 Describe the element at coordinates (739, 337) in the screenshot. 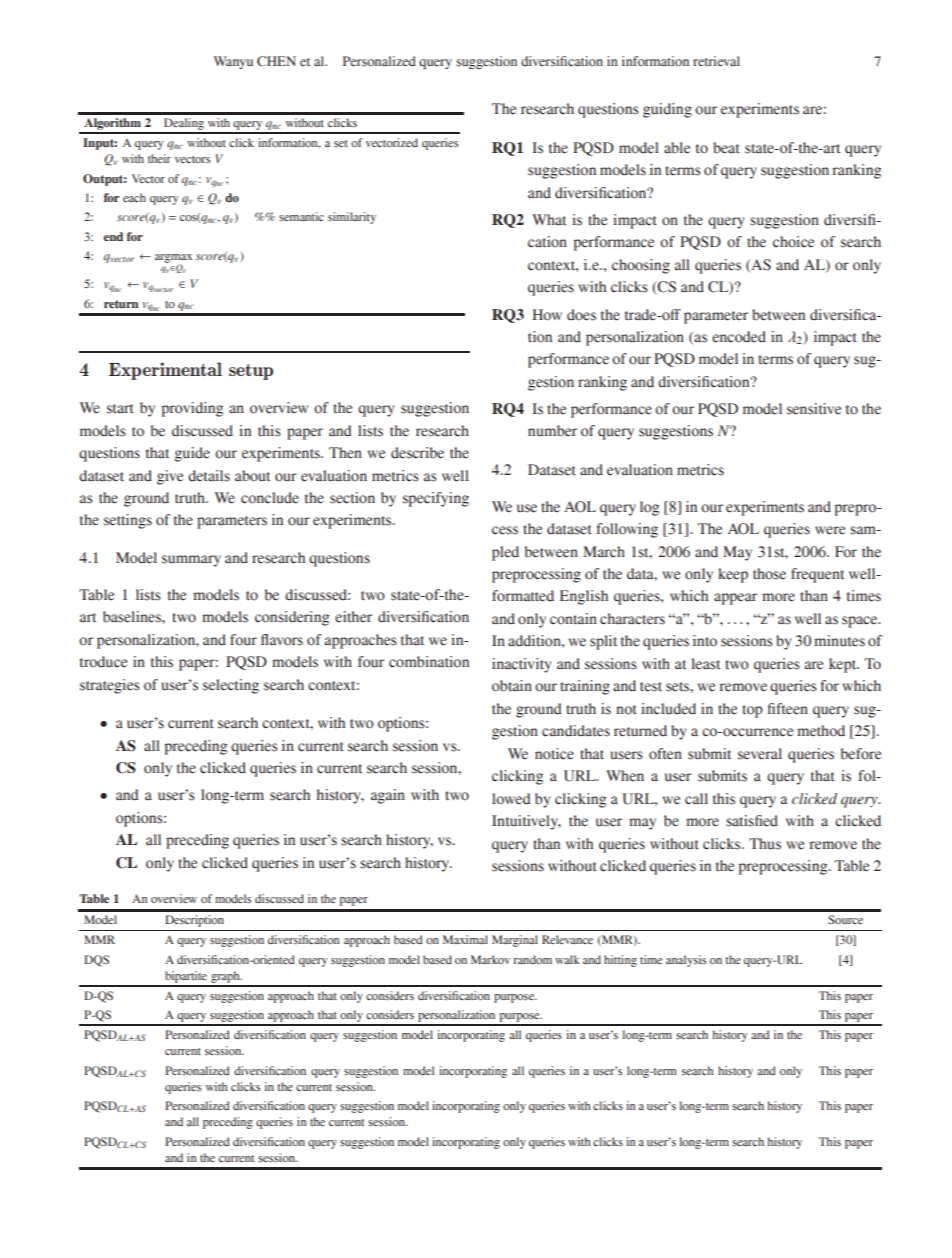

I see `encoded` at that location.
